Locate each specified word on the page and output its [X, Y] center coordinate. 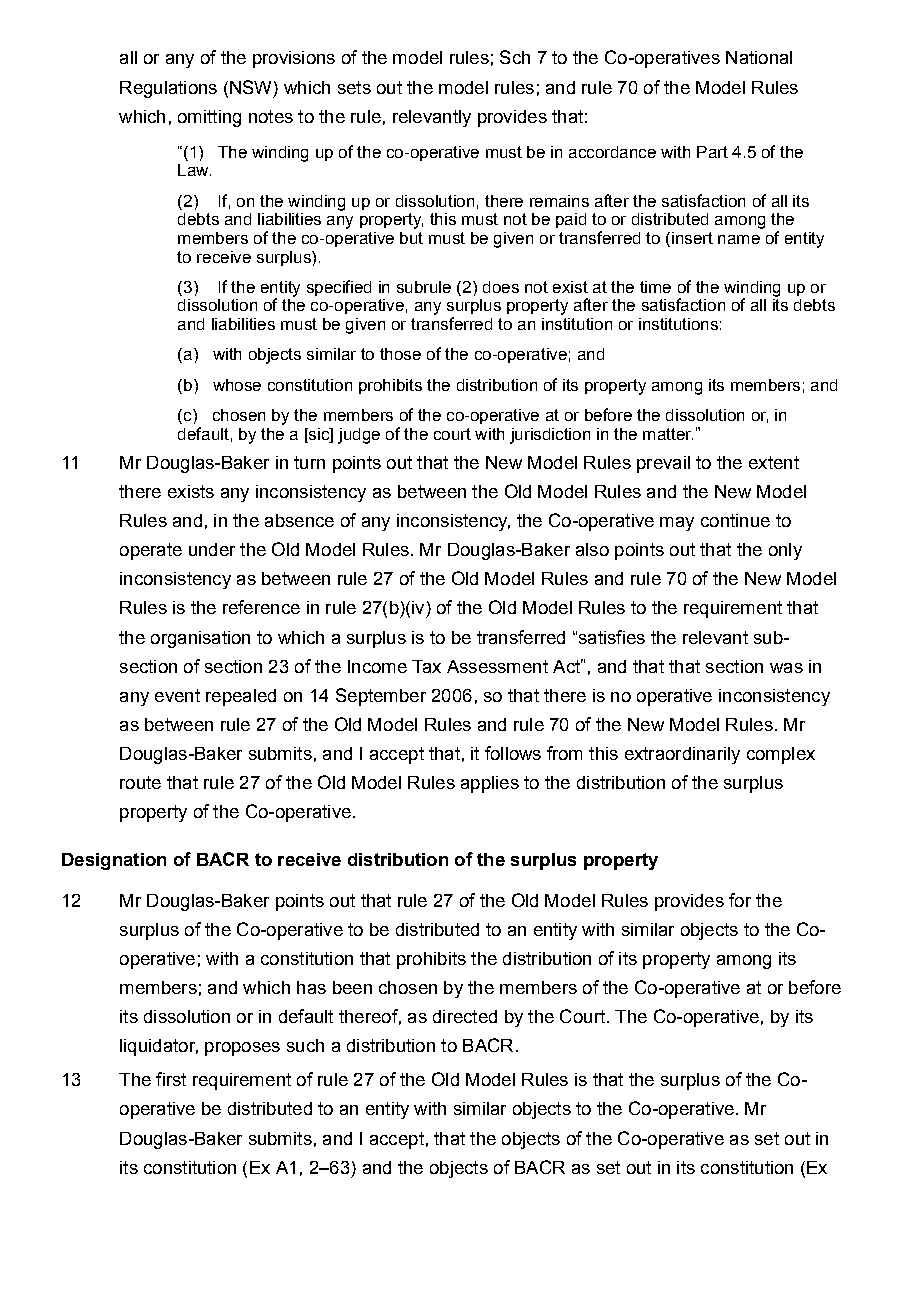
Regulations [168, 89]
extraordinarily [682, 755]
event [177, 695]
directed [465, 1016]
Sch [515, 57]
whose [237, 385]
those [400, 354]
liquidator [159, 1047]
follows [513, 753]
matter [668, 434]
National [759, 57]
